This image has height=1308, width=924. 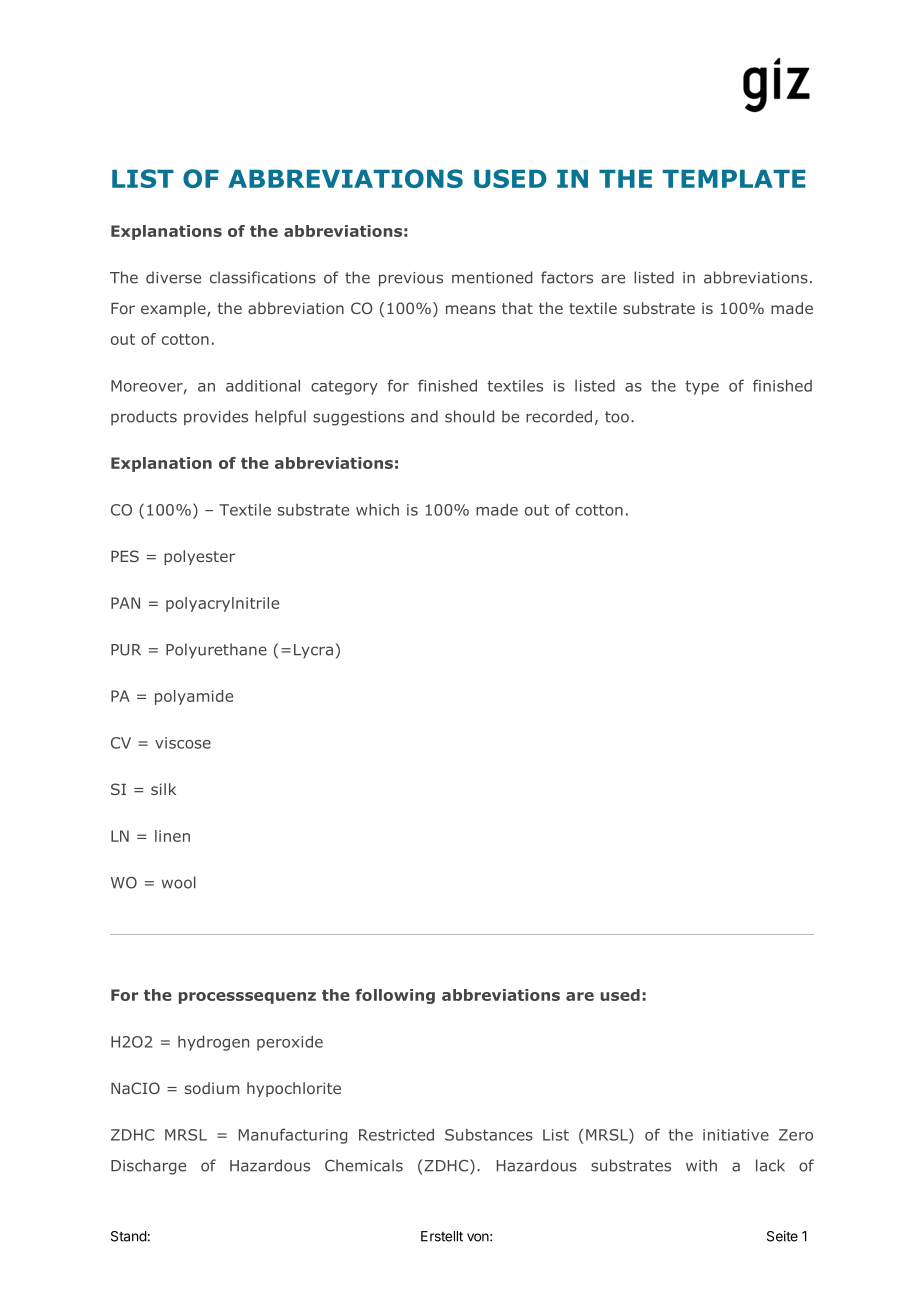 What do you see at coordinates (492, 277) in the image?
I see `mentioned` at bounding box center [492, 277].
